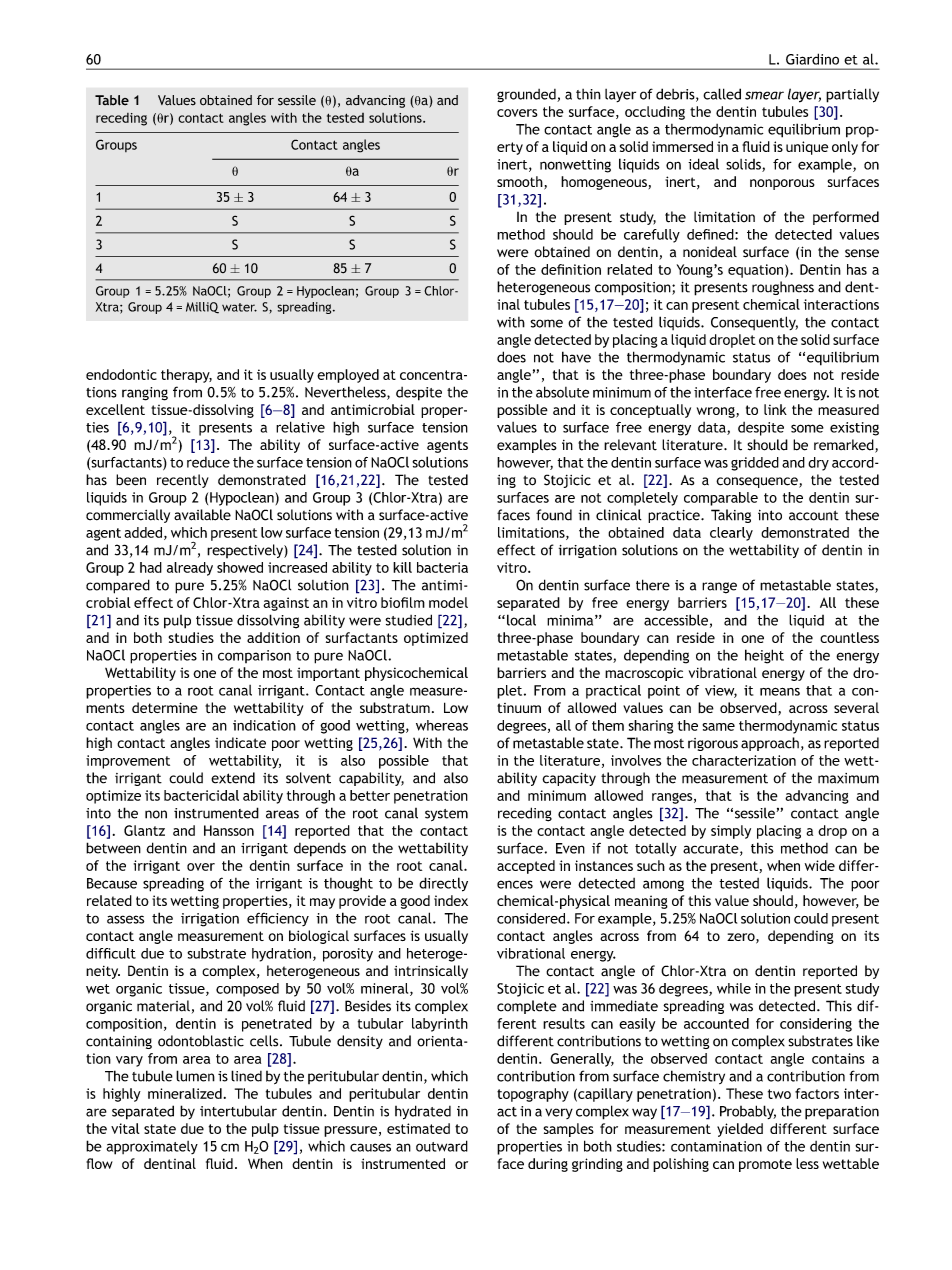 The height and width of the image is (1270, 952). What do you see at coordinates (442, 1146) in the image?
I see `outward` at bounding box center [442, 1146].
